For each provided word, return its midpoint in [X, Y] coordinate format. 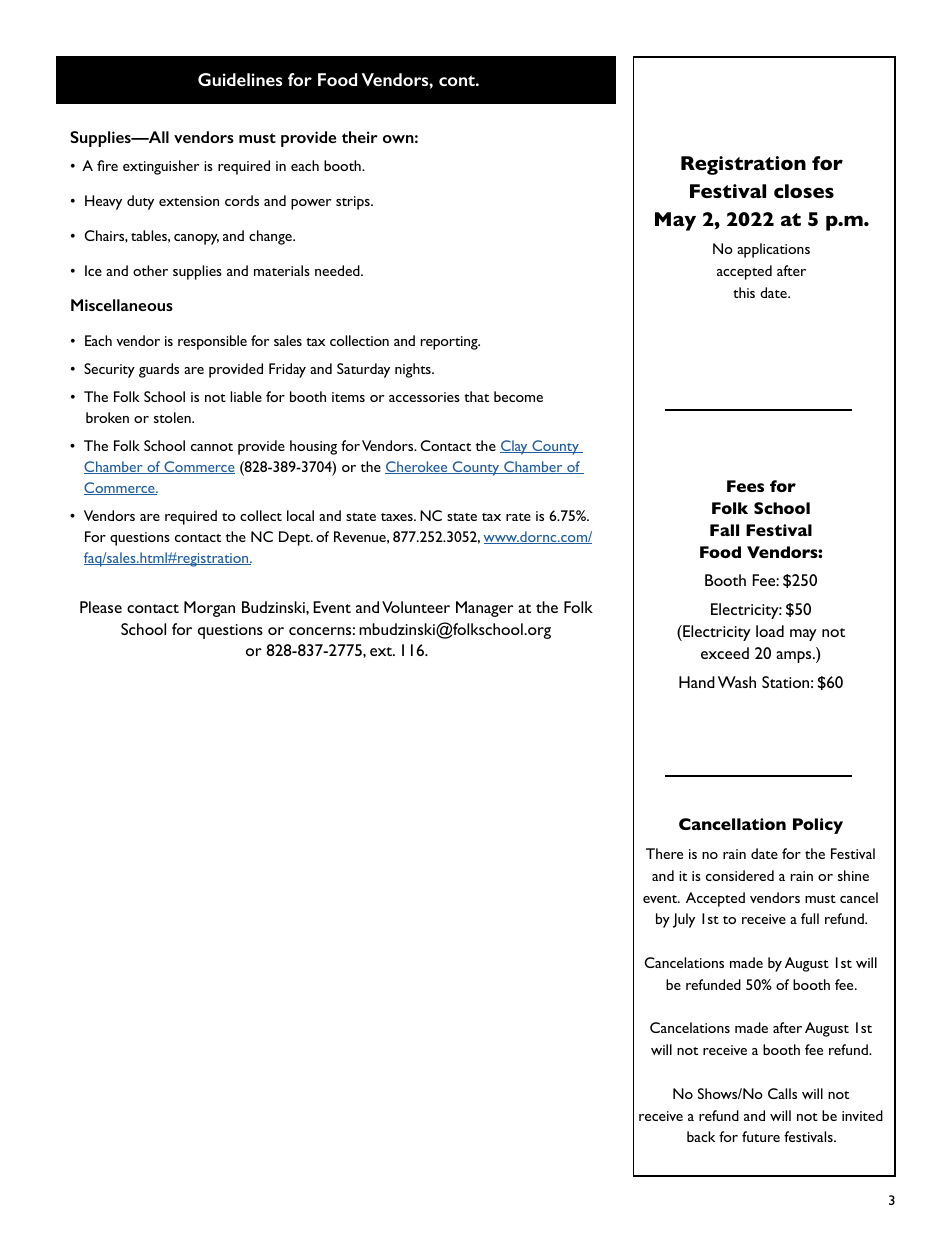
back [701, 1136]
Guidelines [240, 79]
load [770, 631]
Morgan [209, 609]
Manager [485, 609]
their [360, 137]
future [761, 1136]
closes [804, 191]
